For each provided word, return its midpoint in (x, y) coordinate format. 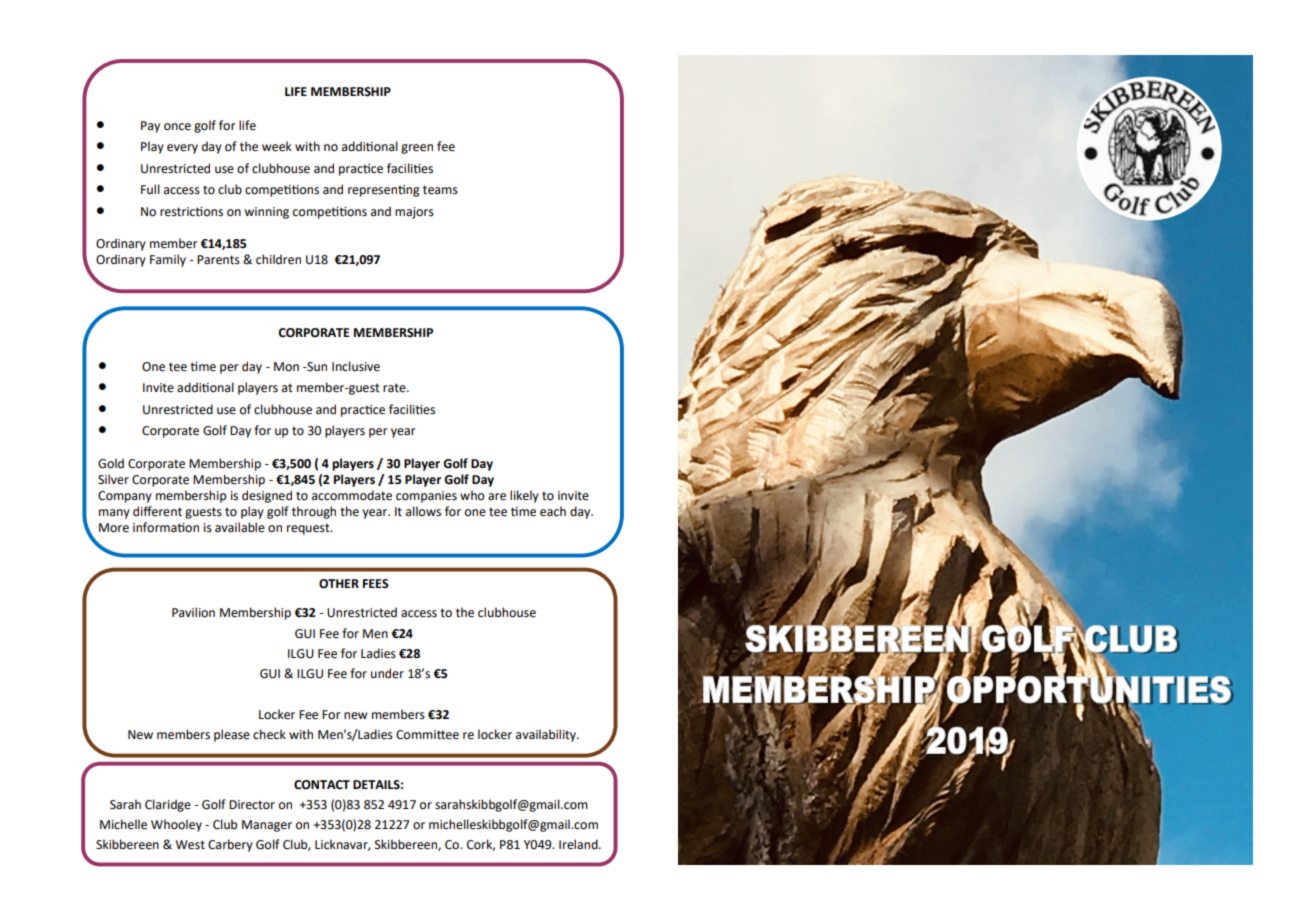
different (157, 511)
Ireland (579, 844)
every (182, 149)
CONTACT (322, 785)
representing (384, 191)
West (190, 845)
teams (440, 190)
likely (524, 496)
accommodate (352, 495)
